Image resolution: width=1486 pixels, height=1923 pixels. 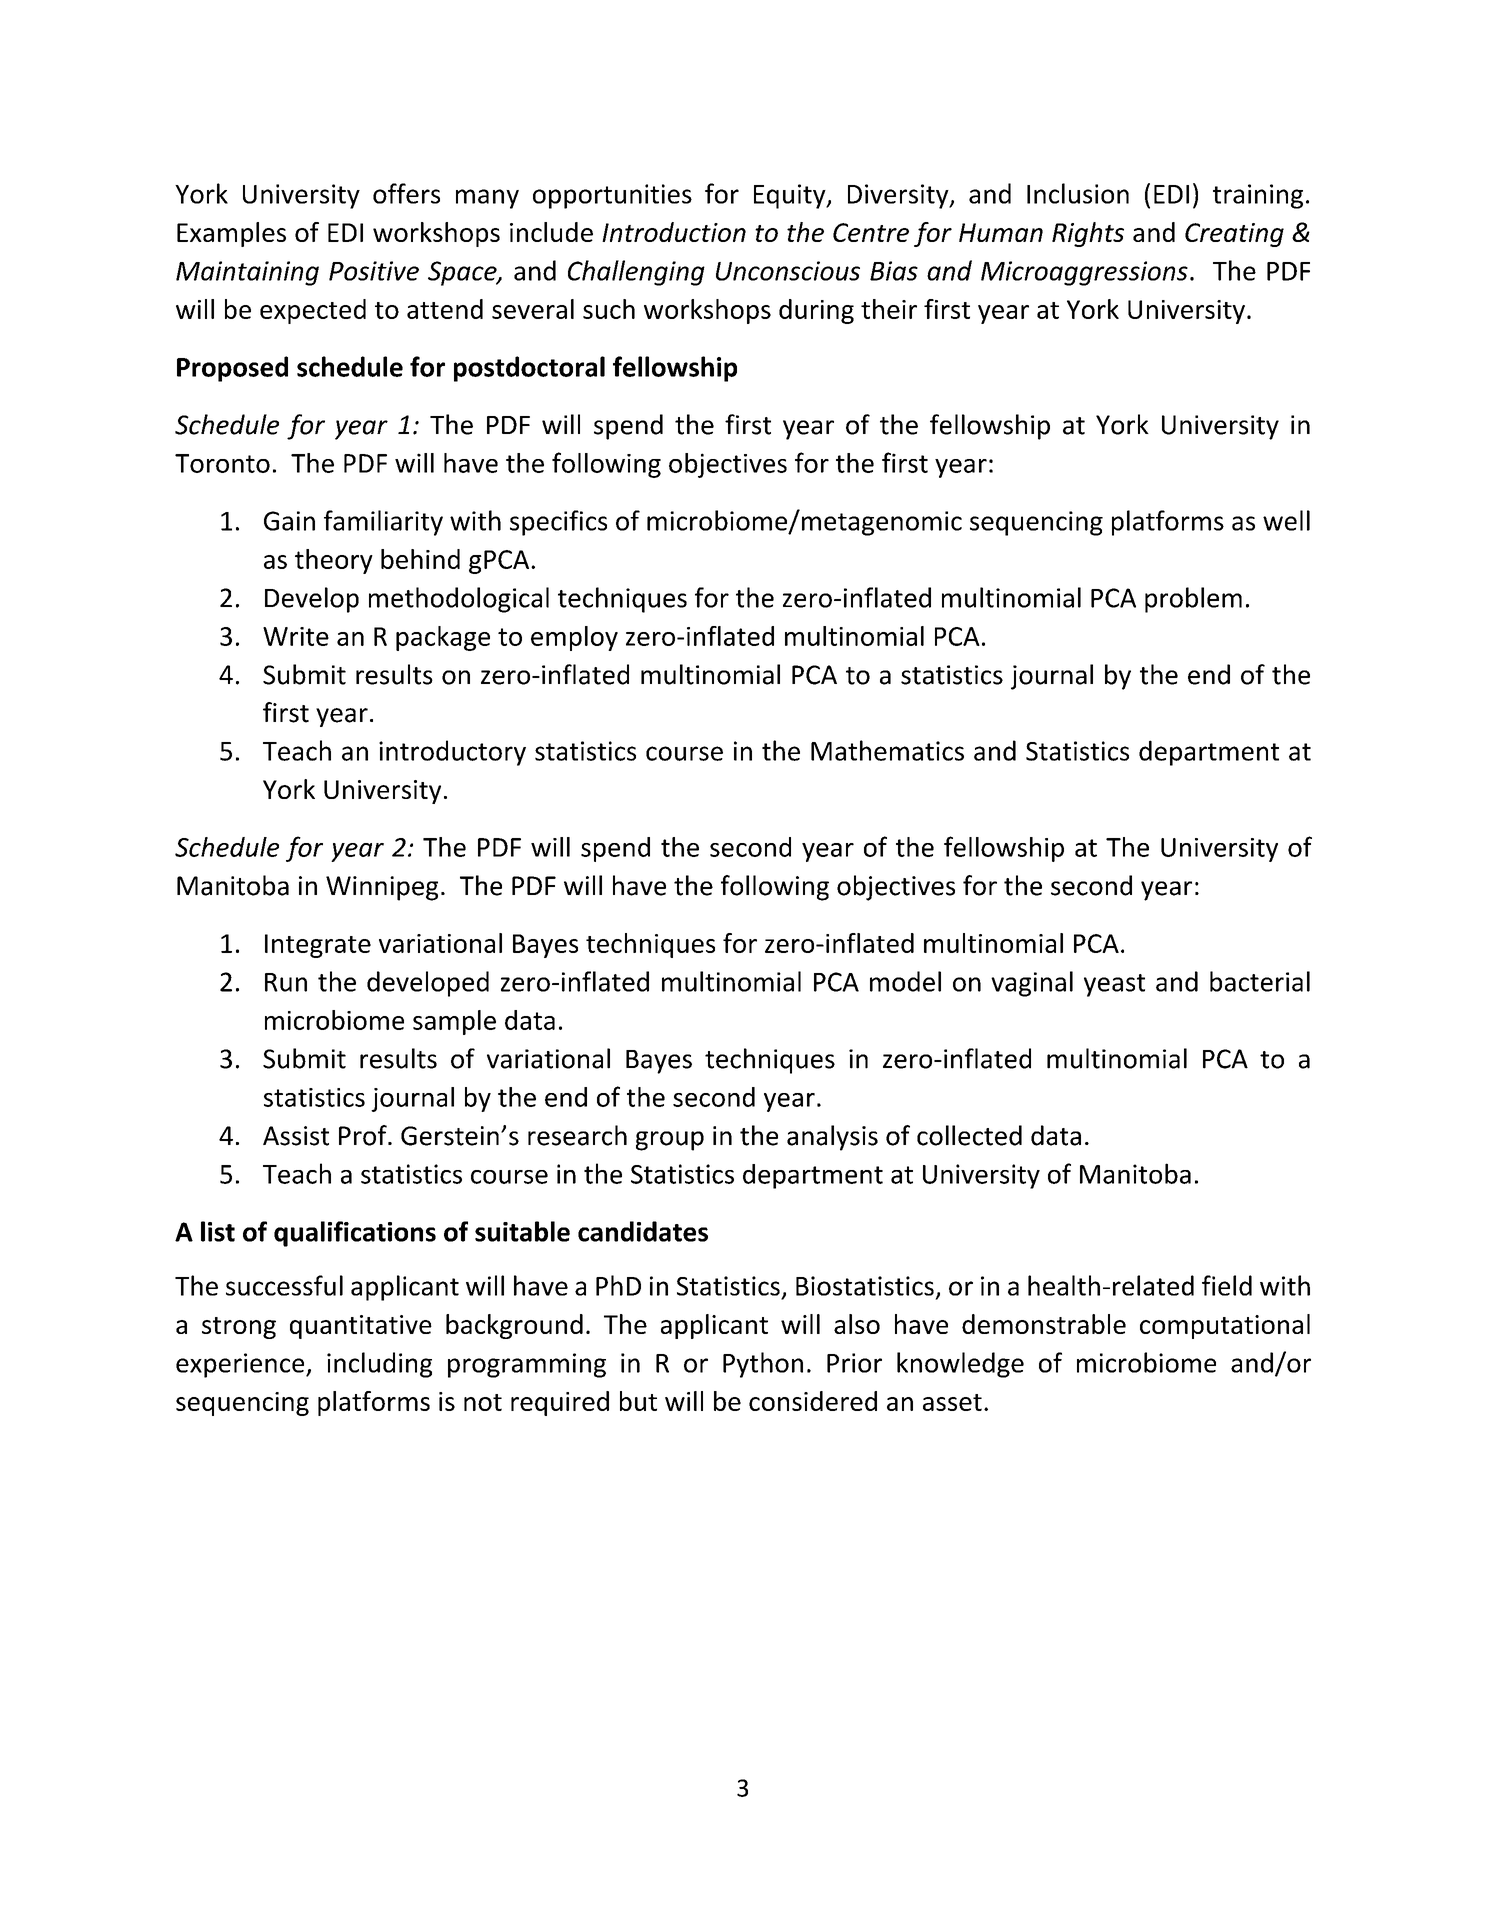 I want to click on computational, so click(x=1225, y=1326).
